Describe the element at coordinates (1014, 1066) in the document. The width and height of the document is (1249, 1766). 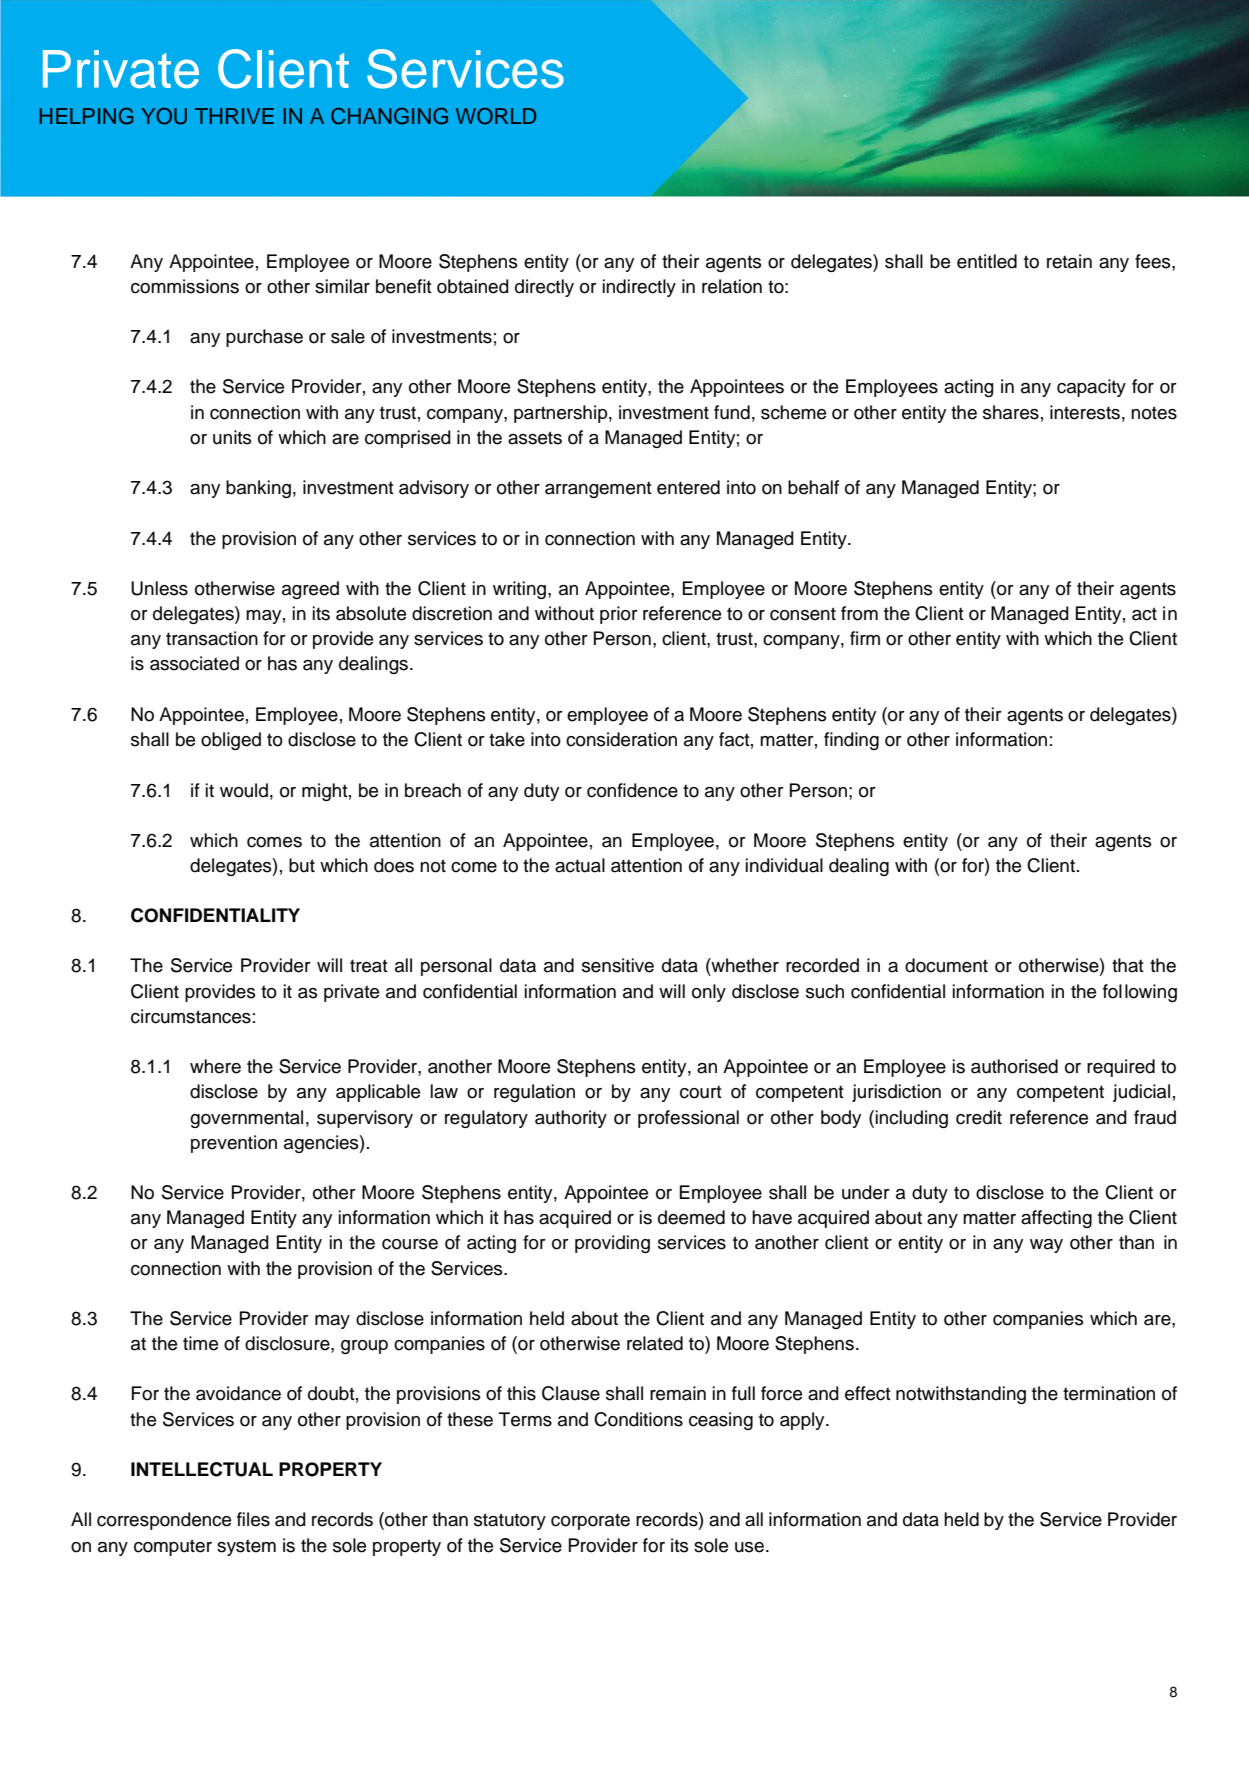
I see `authorised` at that location.
